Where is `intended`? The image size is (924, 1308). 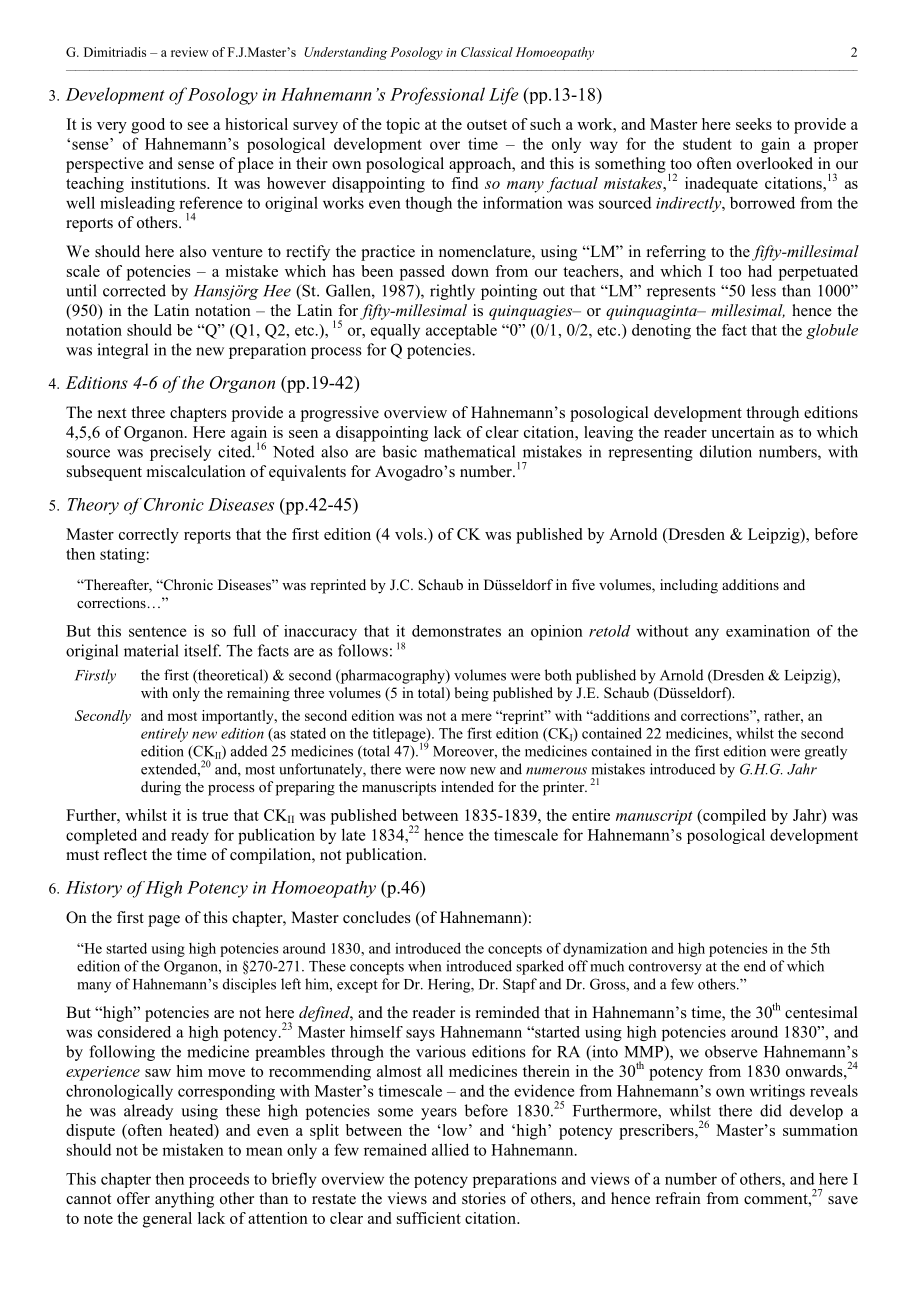
intended is located at coordinates (467, 786).
